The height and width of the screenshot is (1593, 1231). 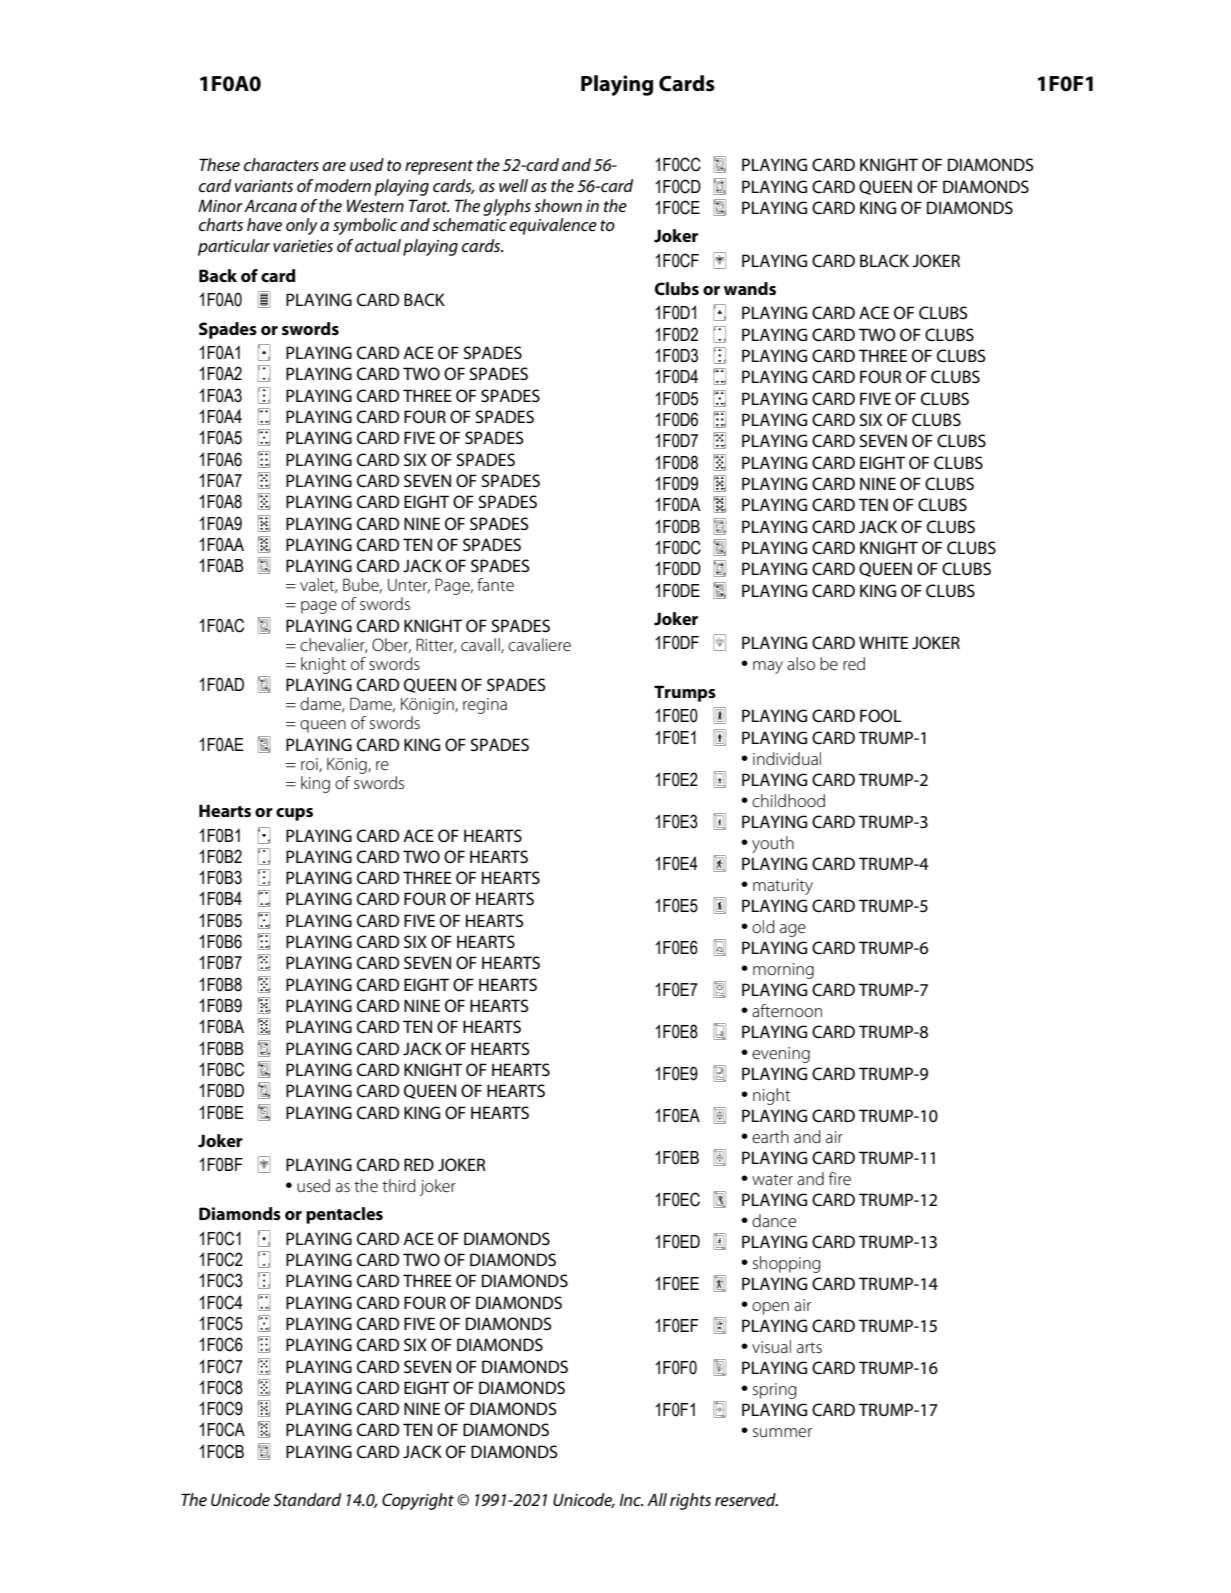 What do you see at coordinates (307, 1500) in the screenshot?
I see `Standard` at bounding box center [307, 1500].
